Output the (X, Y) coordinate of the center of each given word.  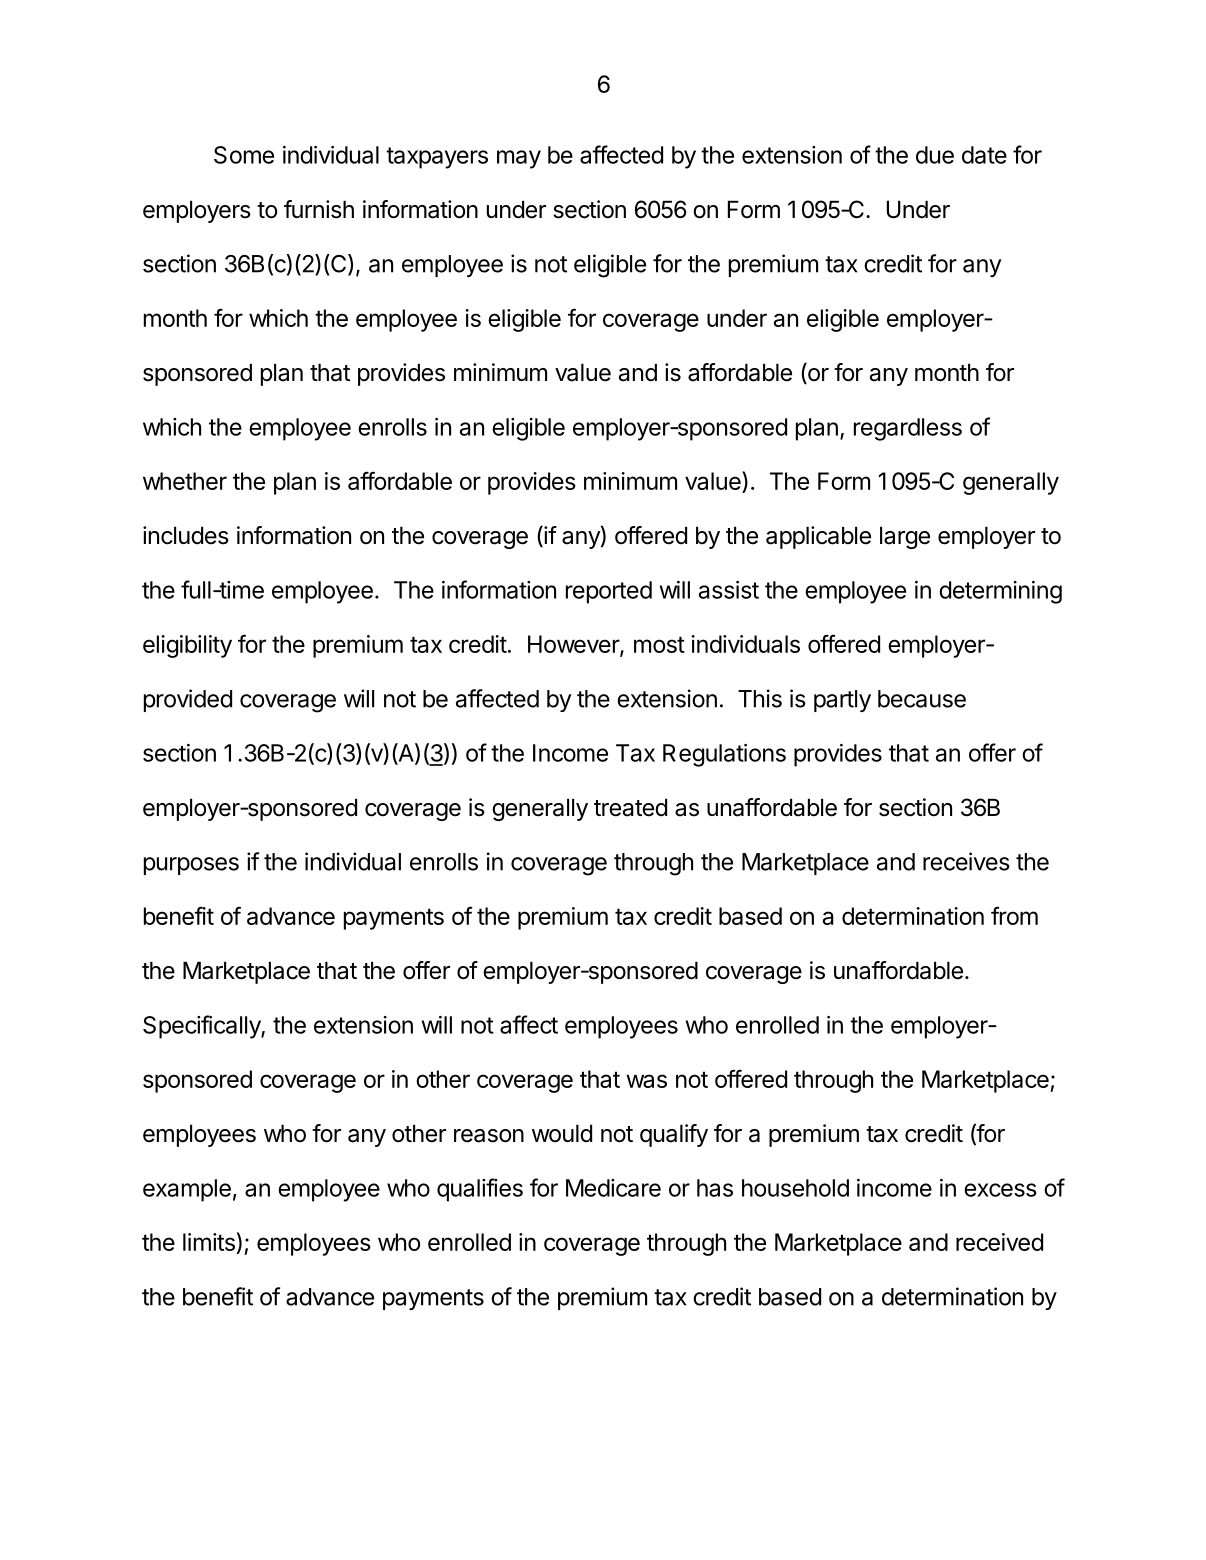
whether (185, 481)
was (646, 1081)
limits (209, 1242)
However (574, 645)
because (922, 699)
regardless (908, 429)
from (1014, 915)
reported (609, 592)
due (935, 155)
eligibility (187, 646)
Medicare (613, 1188)
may (519, 159)
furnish (319, 209)
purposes (191, 866)
